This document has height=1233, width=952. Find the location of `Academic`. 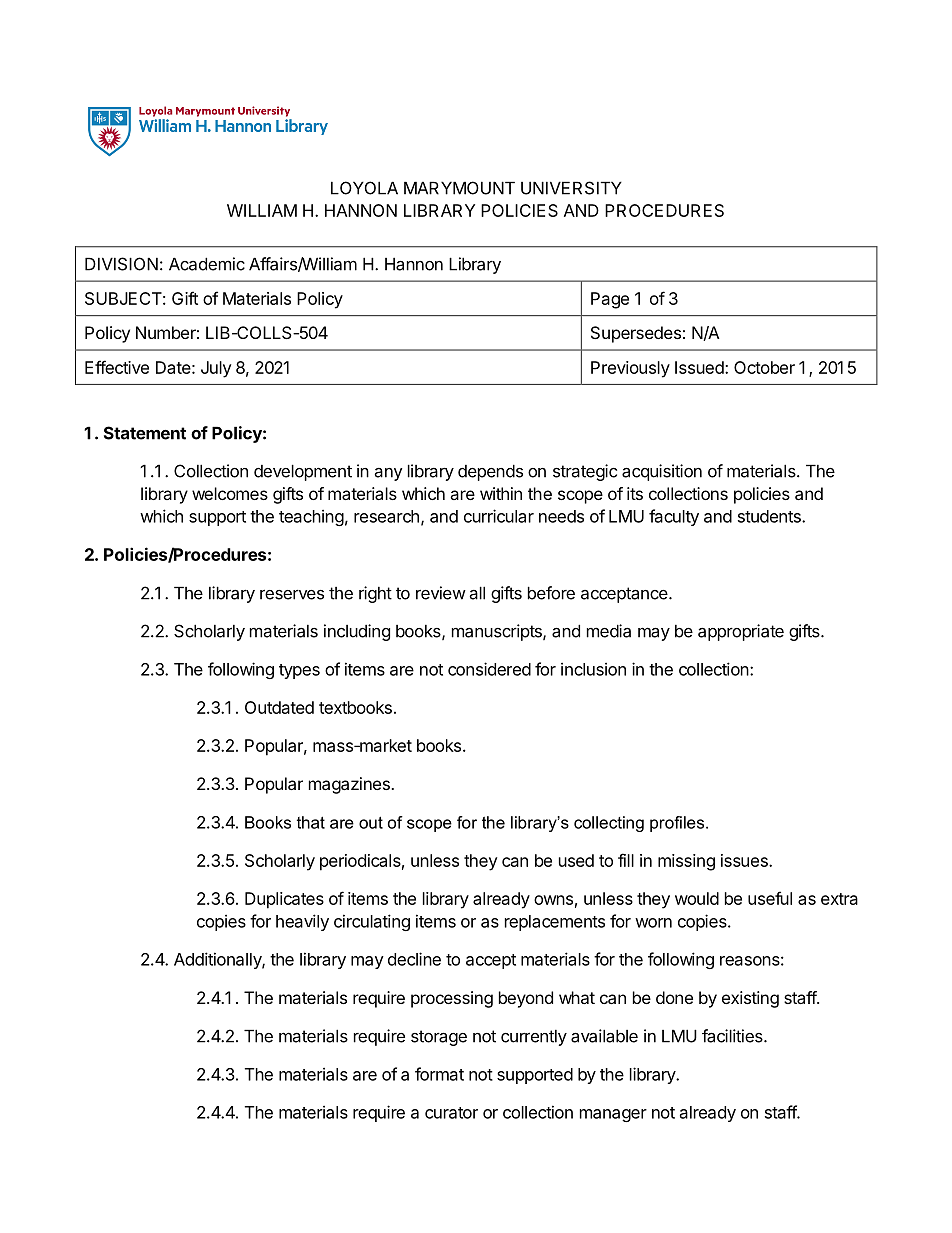

Academic is located at coordinates (207, 264).
